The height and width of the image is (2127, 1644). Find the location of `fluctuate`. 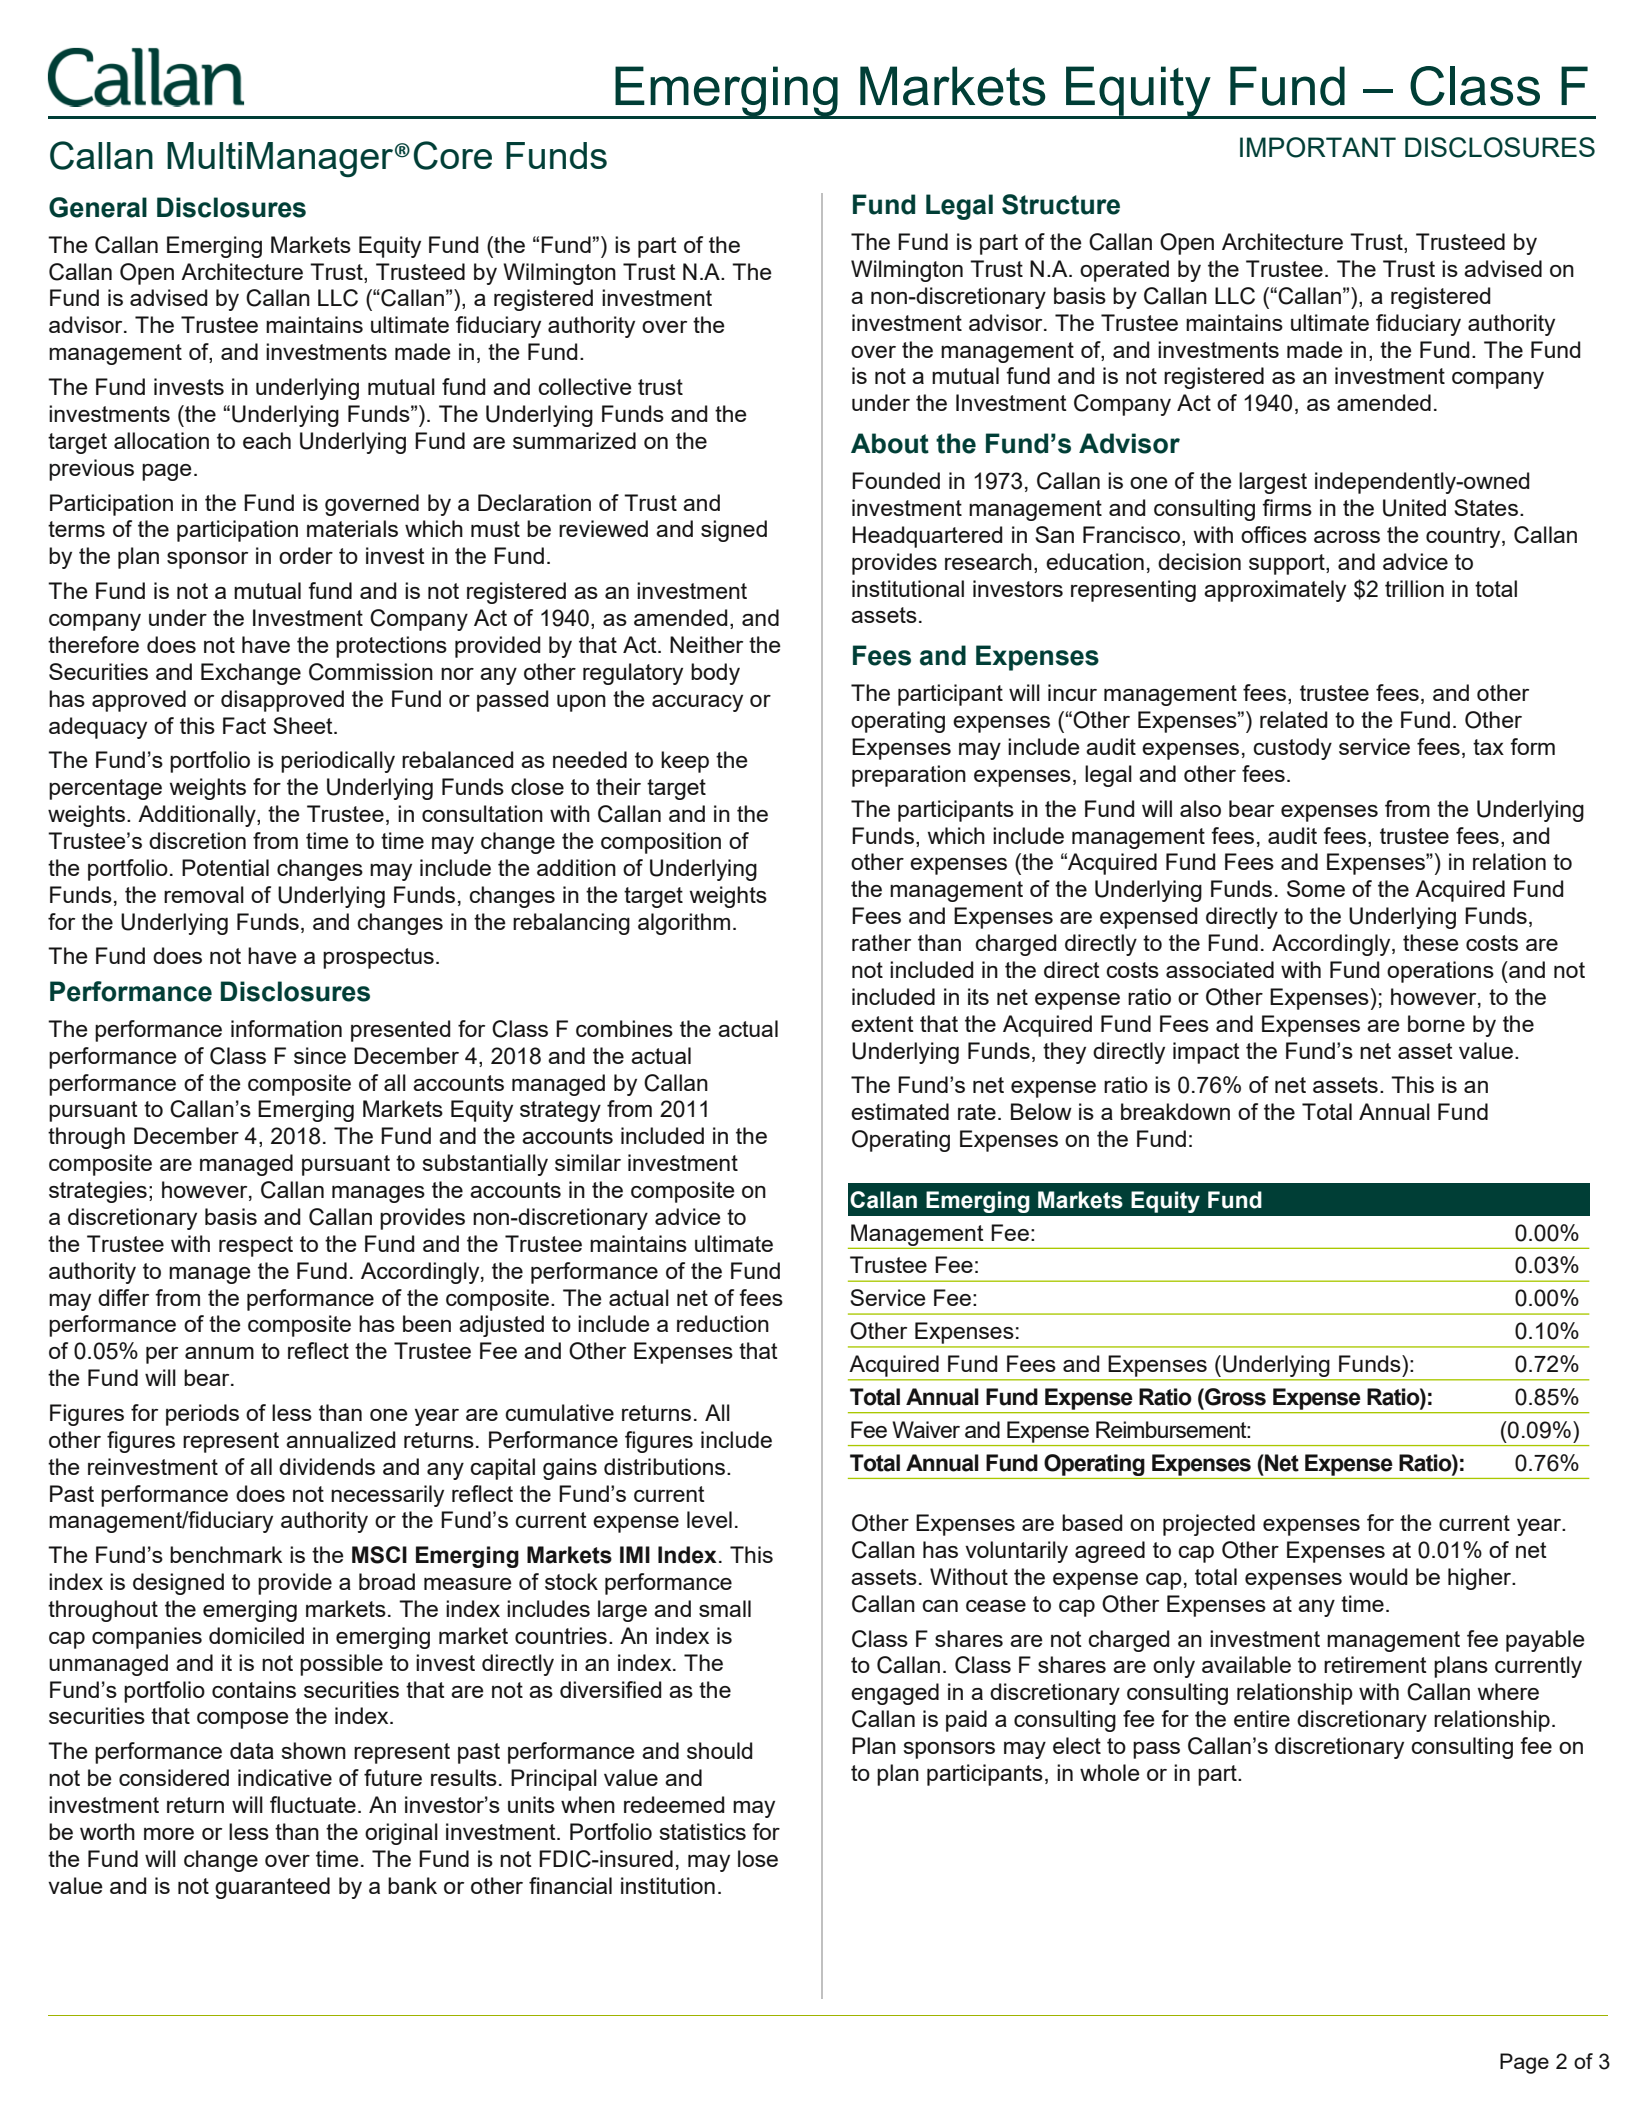

fluctuate is located at coordinates (313, 1804).
